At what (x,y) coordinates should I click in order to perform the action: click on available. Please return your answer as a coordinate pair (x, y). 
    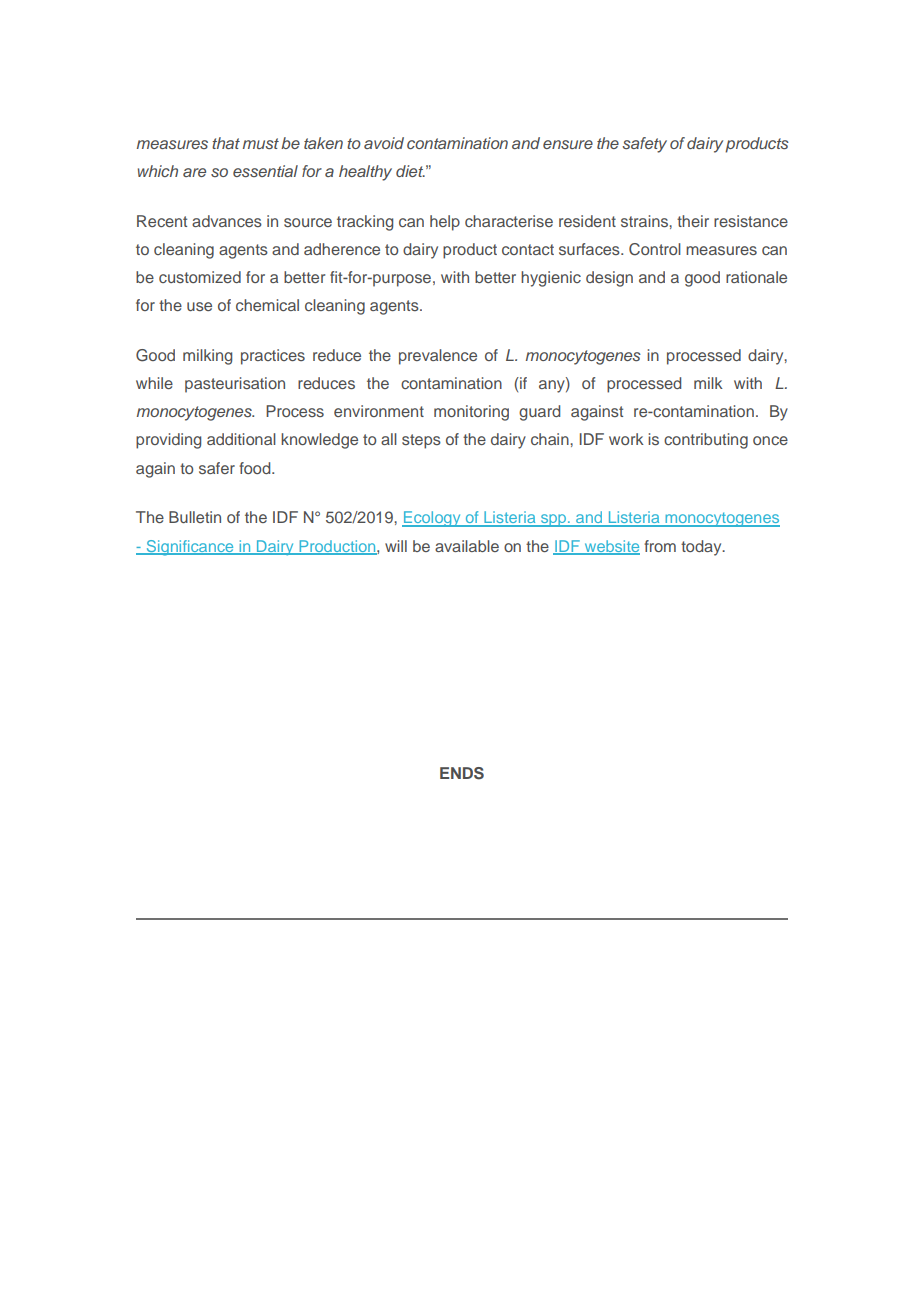
    Looking at the image, I should click on (467, 546).
